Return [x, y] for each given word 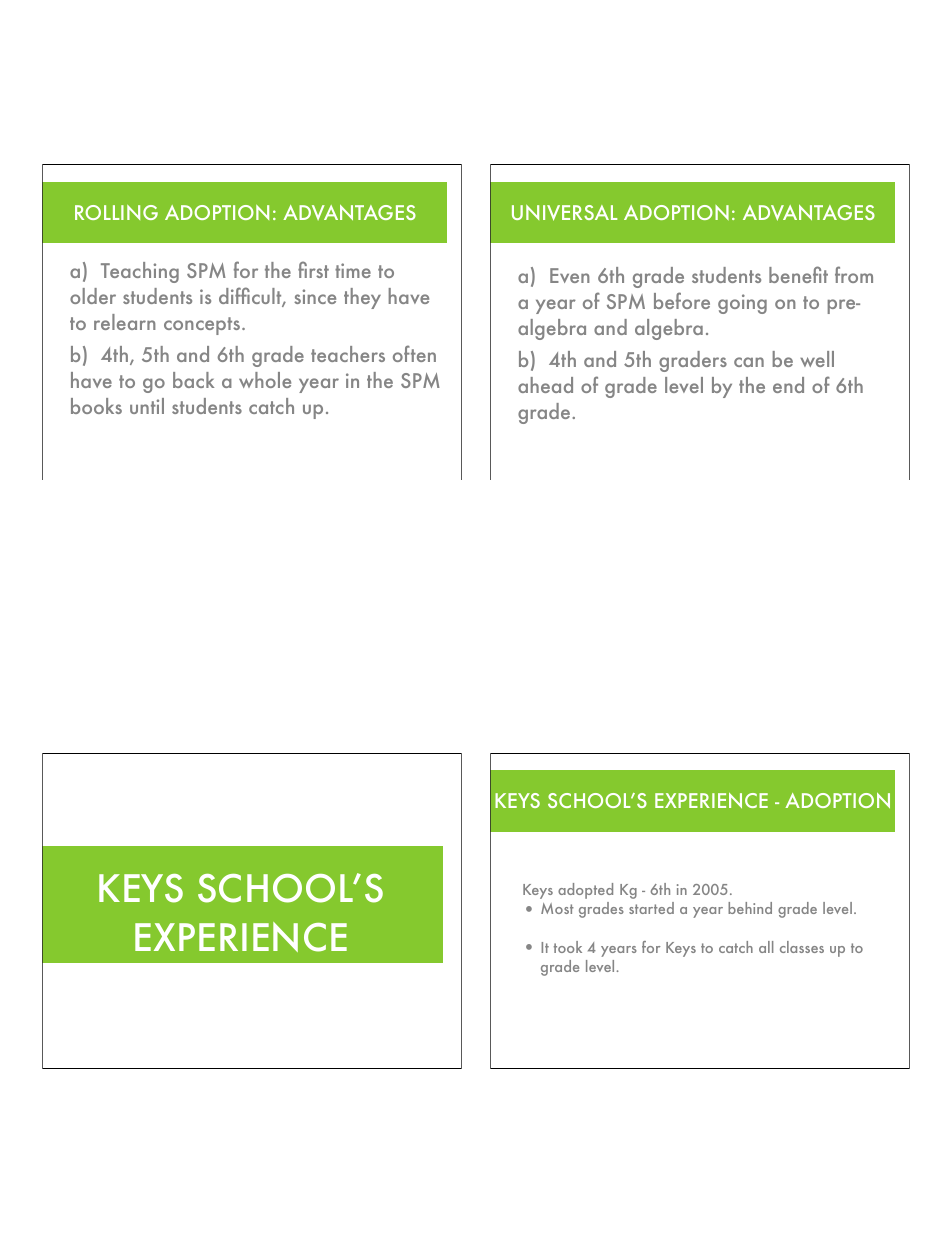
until [147, 406]
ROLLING [116, 212]
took [568, 947]
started [651, 908]
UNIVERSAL [564, 213]
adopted [585, 891]
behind [750, 908]
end [788, 385]
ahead [545, 385]
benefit [798, 274]
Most [557, 908]
